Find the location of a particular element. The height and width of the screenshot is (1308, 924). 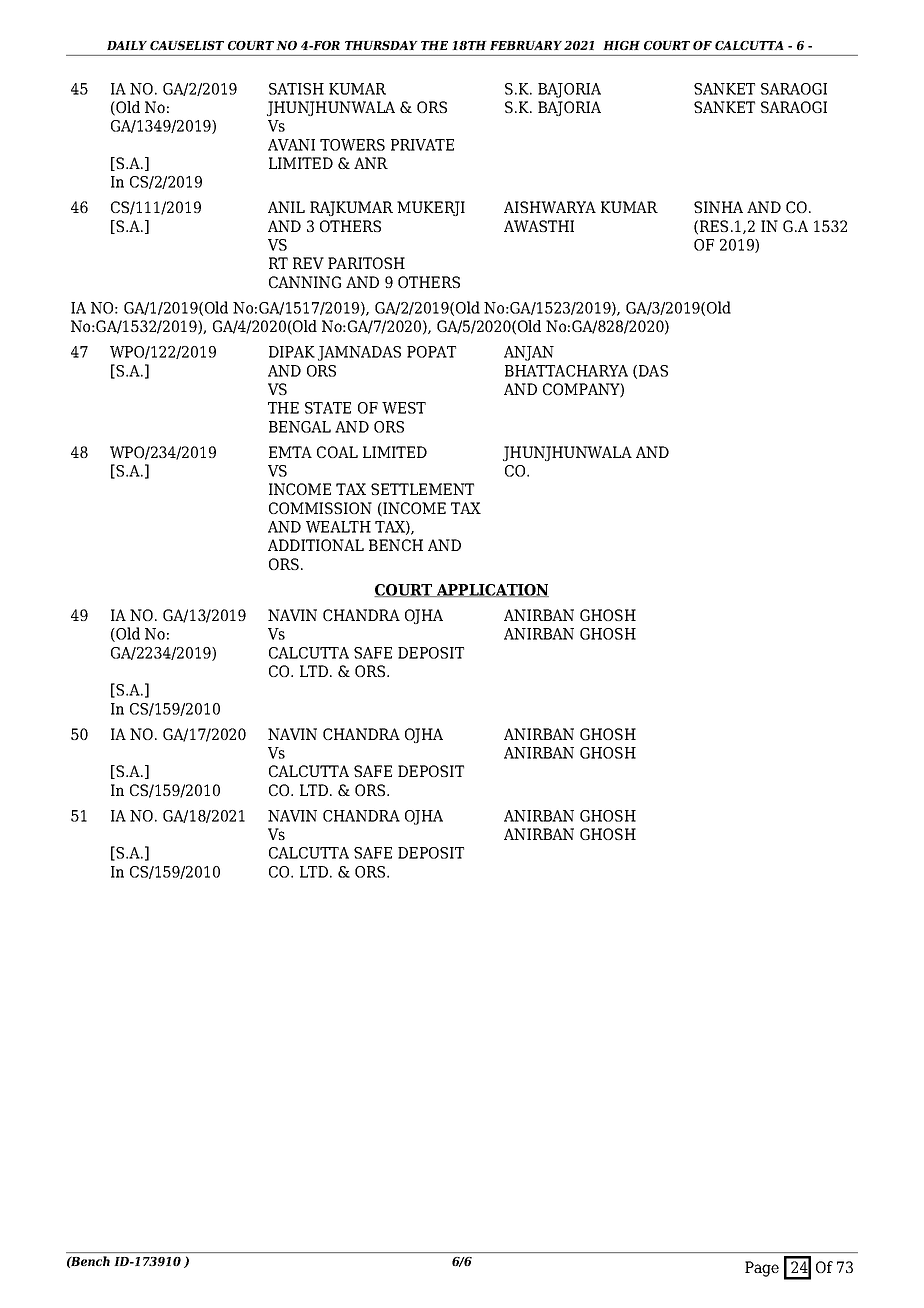

HIGH is located at coordinates (621, 45).
